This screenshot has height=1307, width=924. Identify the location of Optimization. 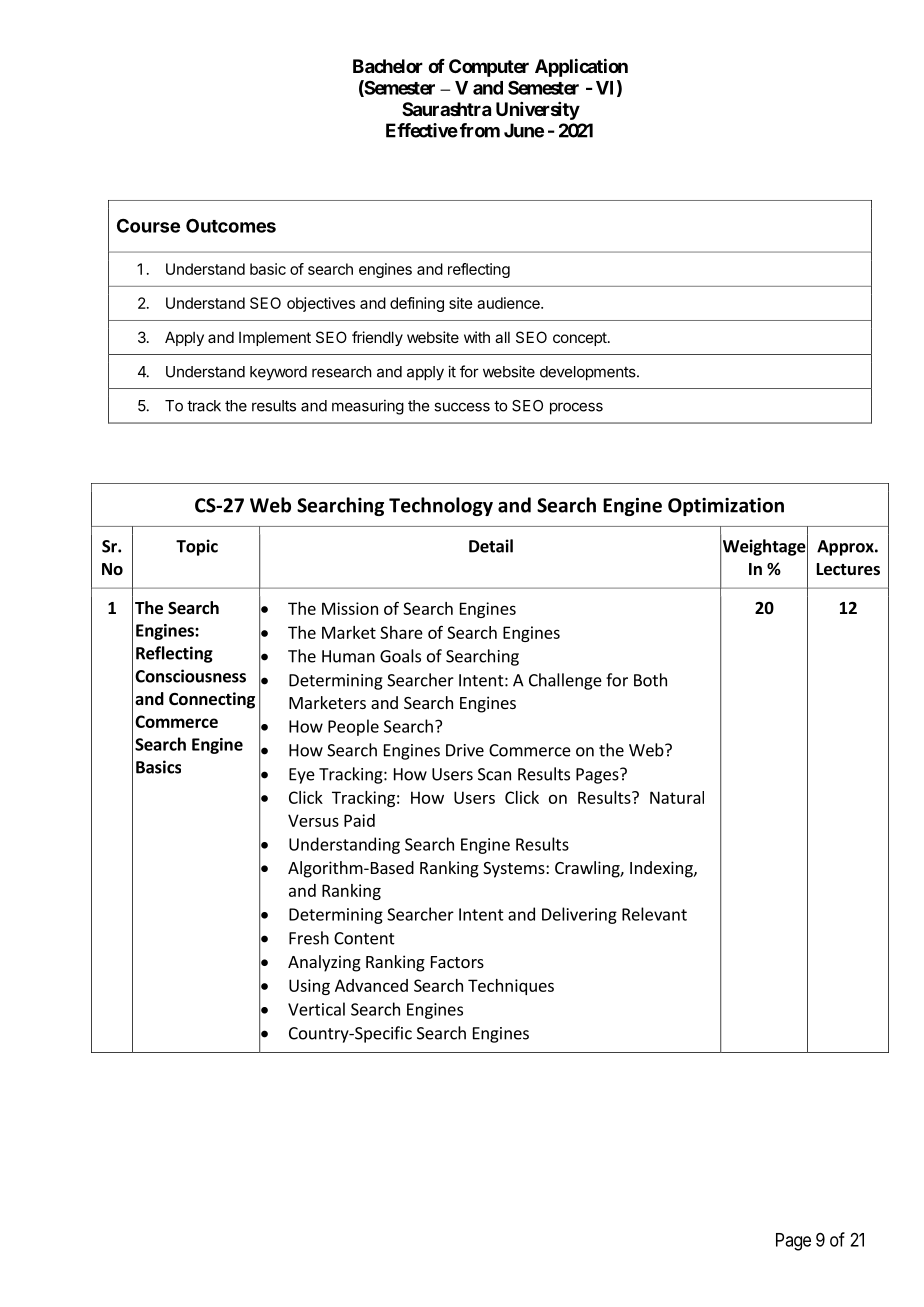
(726, 507).
